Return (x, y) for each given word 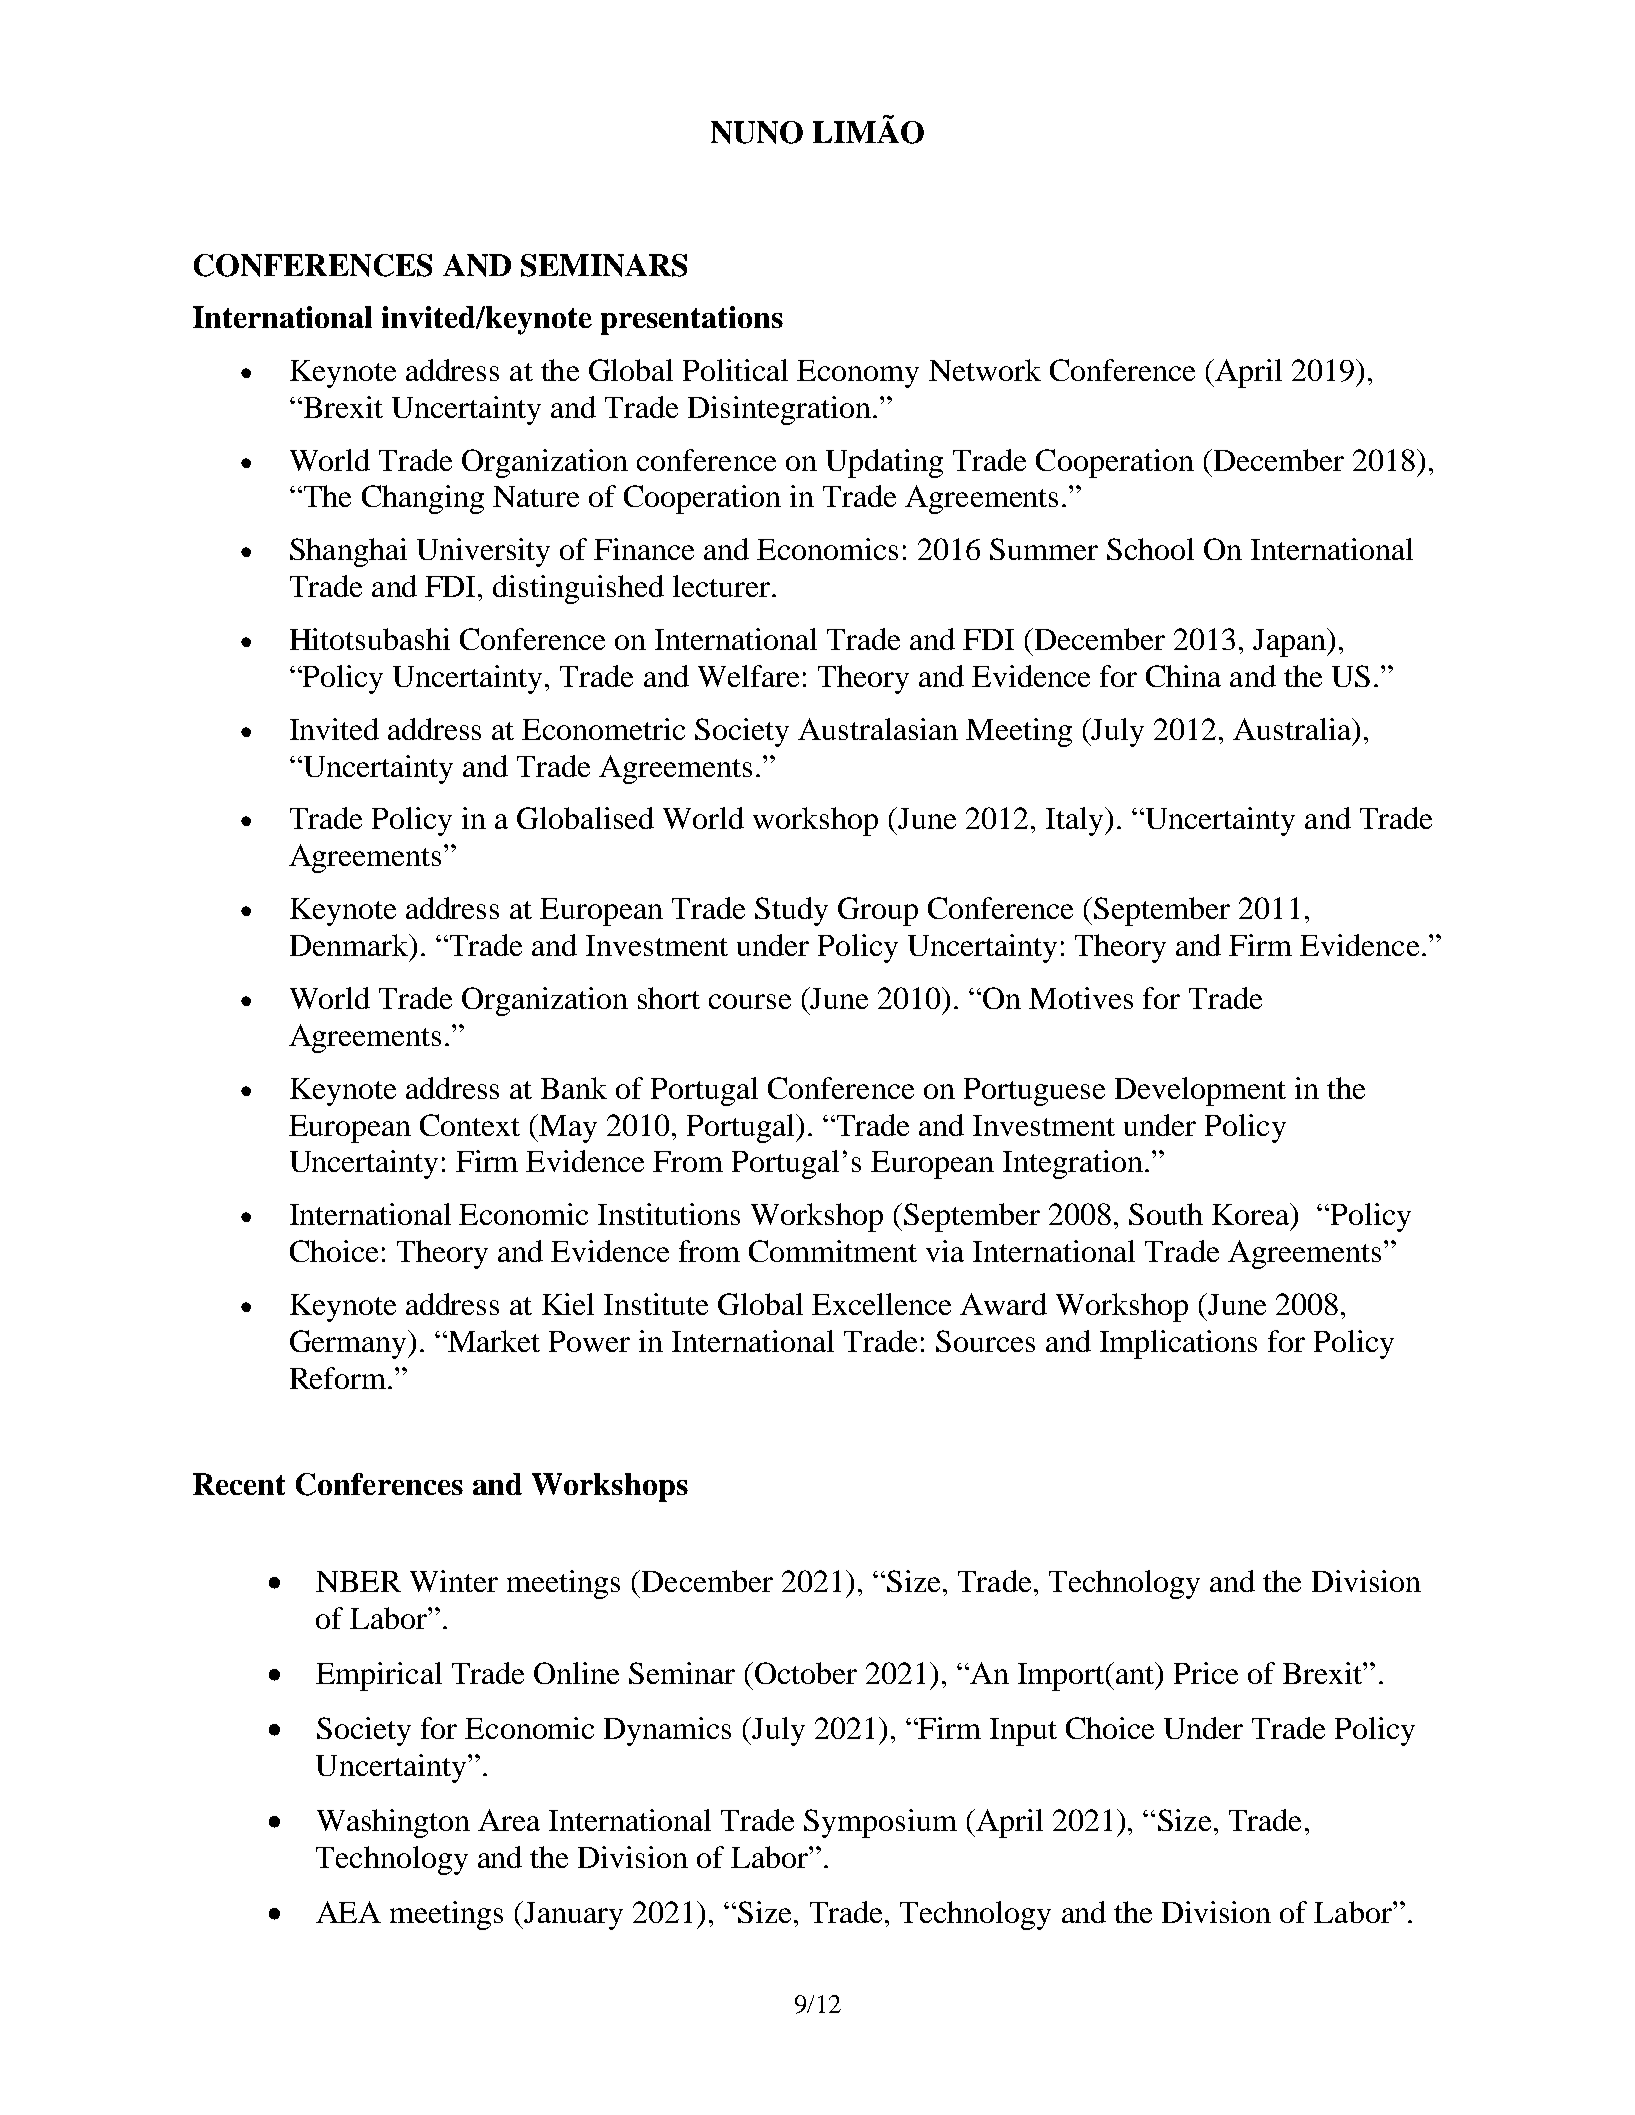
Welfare (748, 676)
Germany (349, 1344)
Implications (1178, 1344)
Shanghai (348, 552)
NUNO (757, 132)
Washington (393, 1823)
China (1183, 676)
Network (985, 370)
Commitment (833, 1251)
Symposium (880, 1823)
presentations (692, 320)
